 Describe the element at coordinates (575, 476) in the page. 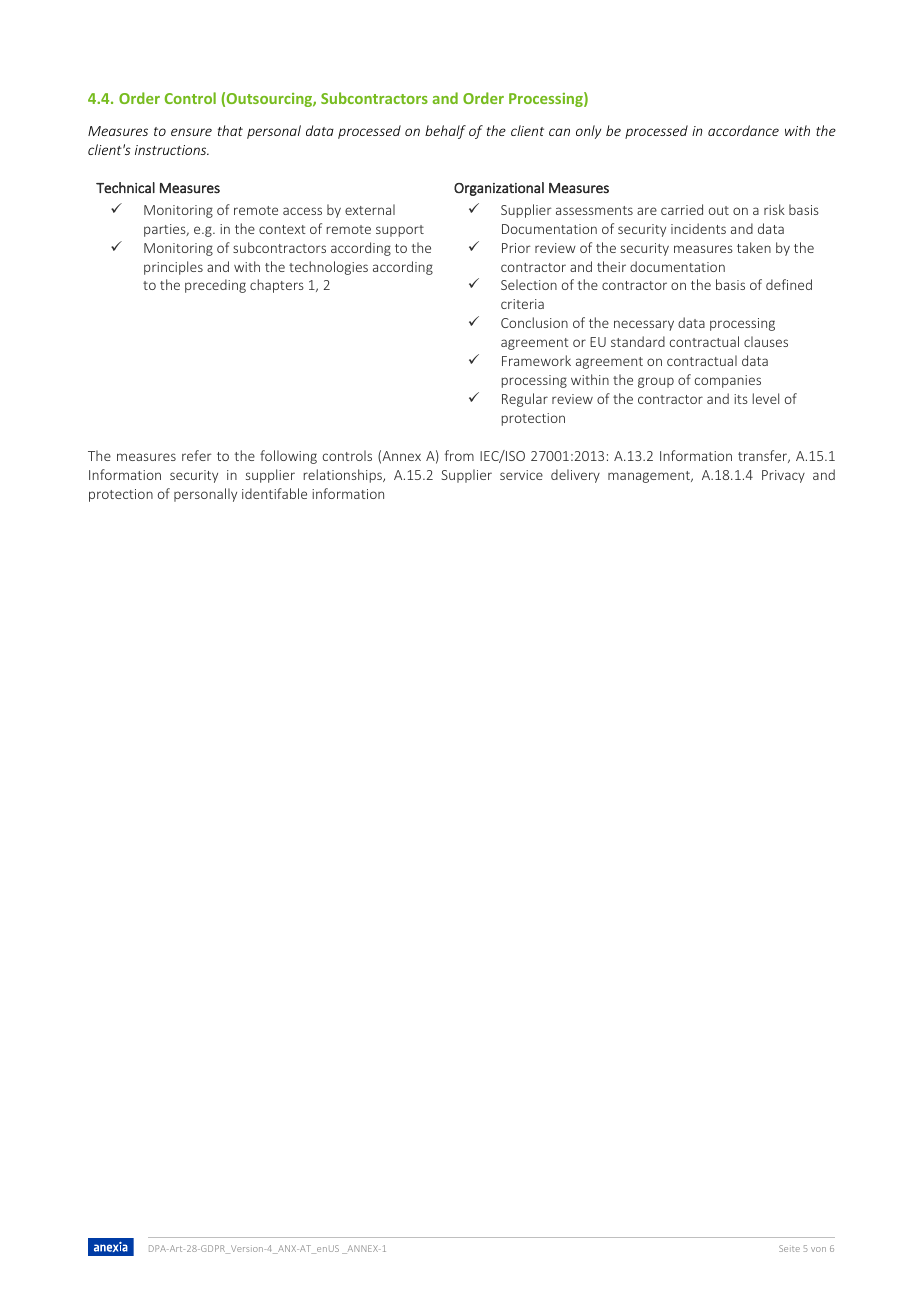

I see `delivery` at that location.
